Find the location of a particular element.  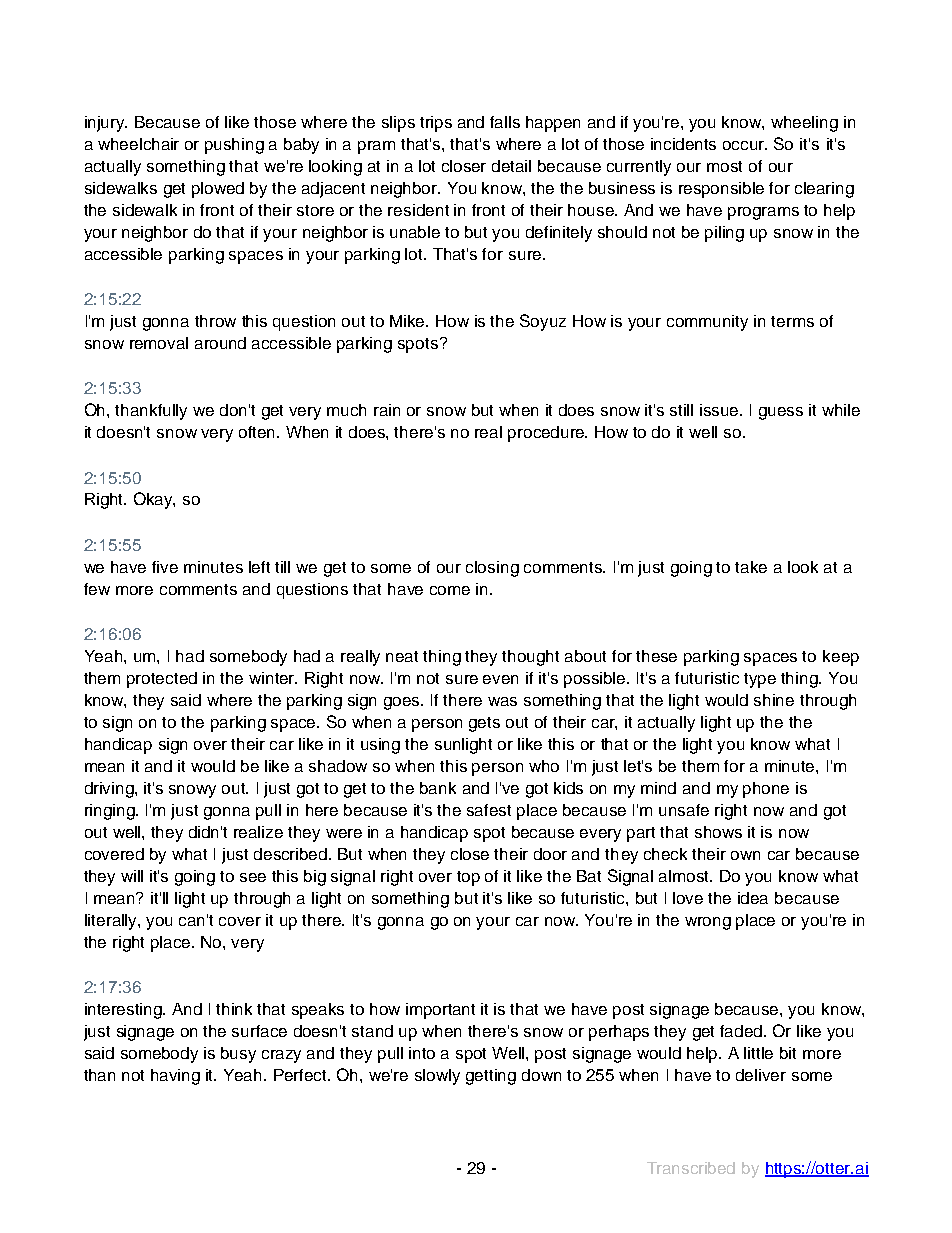

type is located at coordinates (760, 680).
